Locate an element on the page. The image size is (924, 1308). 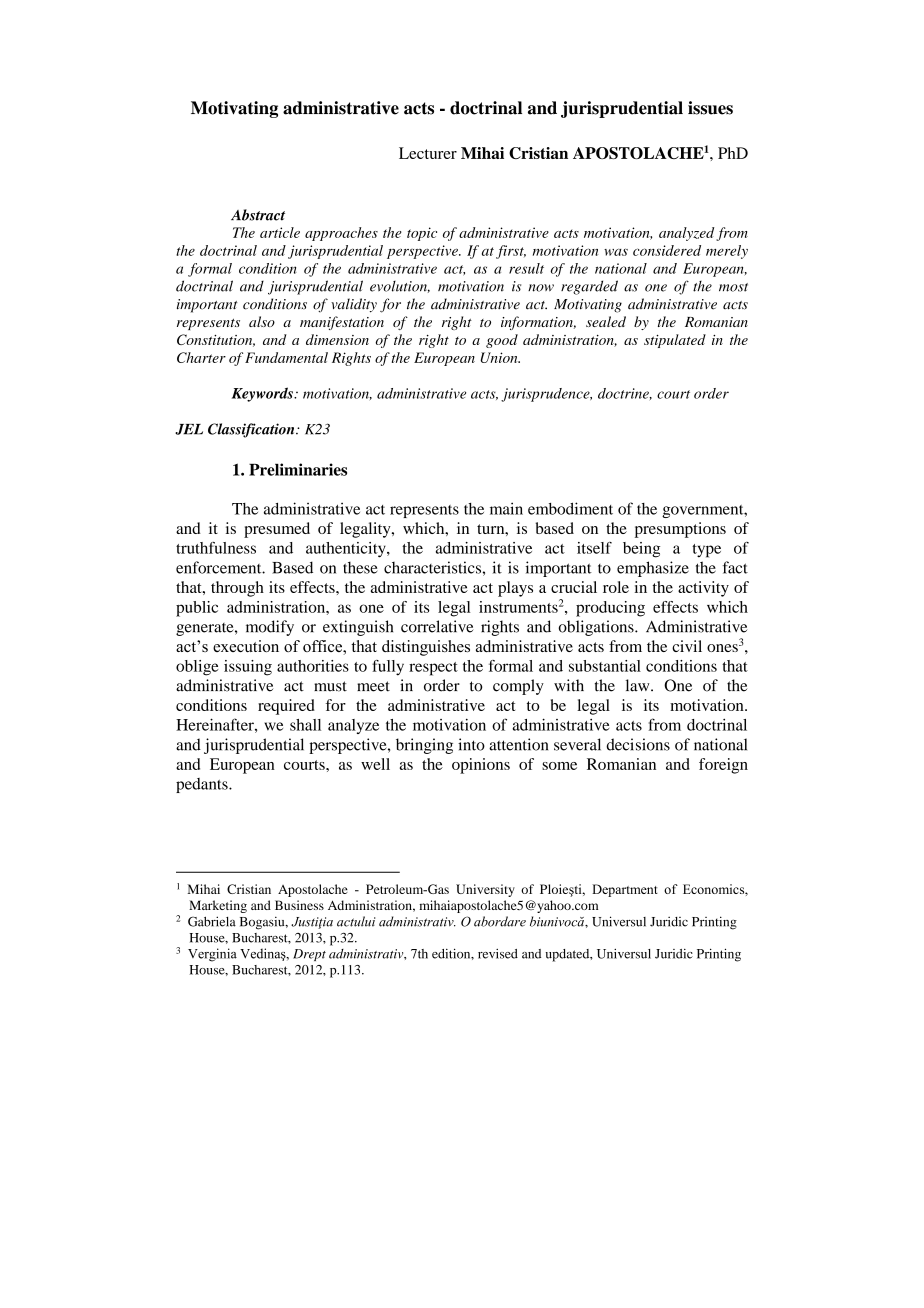
required is located at coordinates (286, 707).
